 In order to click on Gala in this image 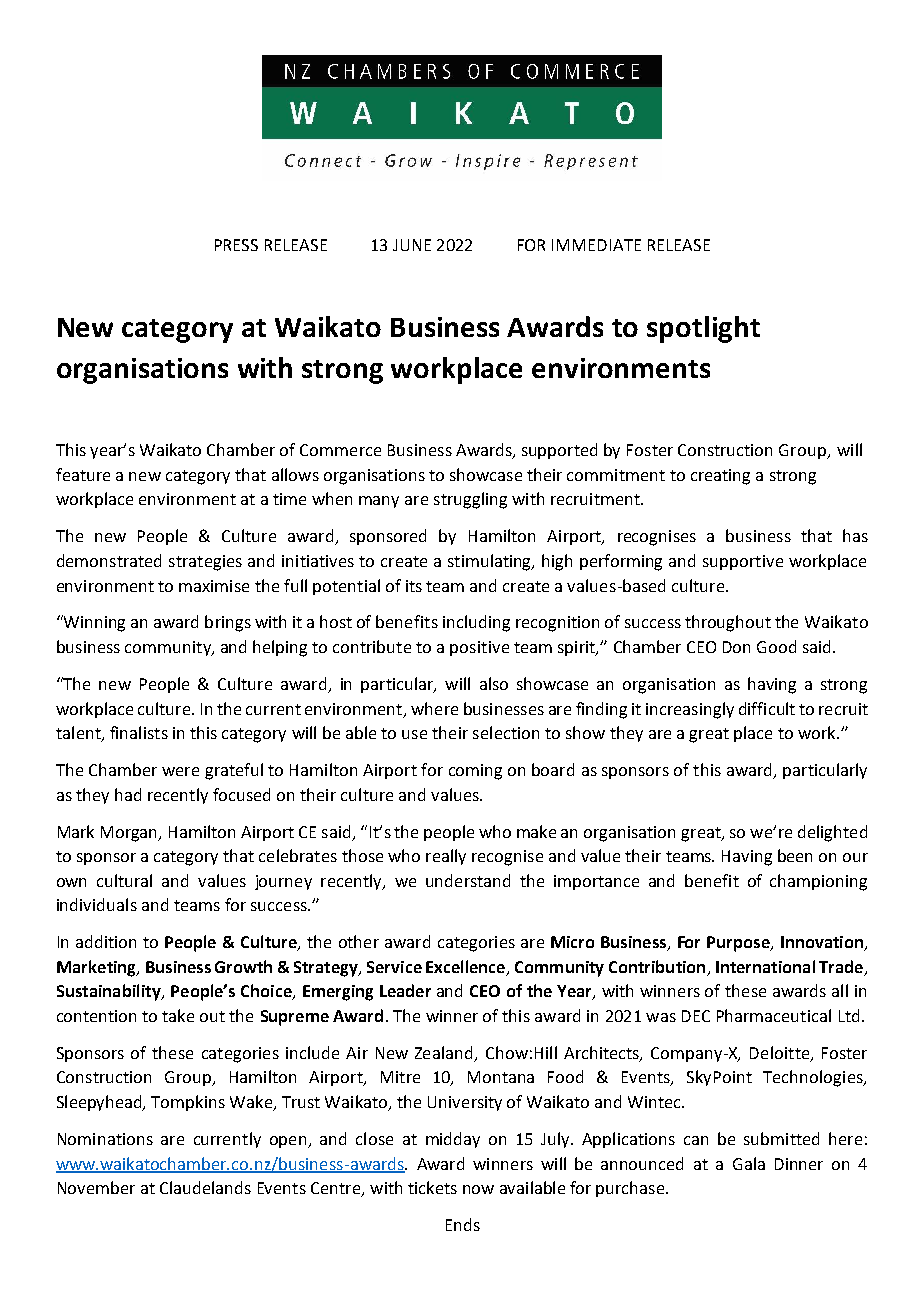, I will do `click(749, 1163)`.
